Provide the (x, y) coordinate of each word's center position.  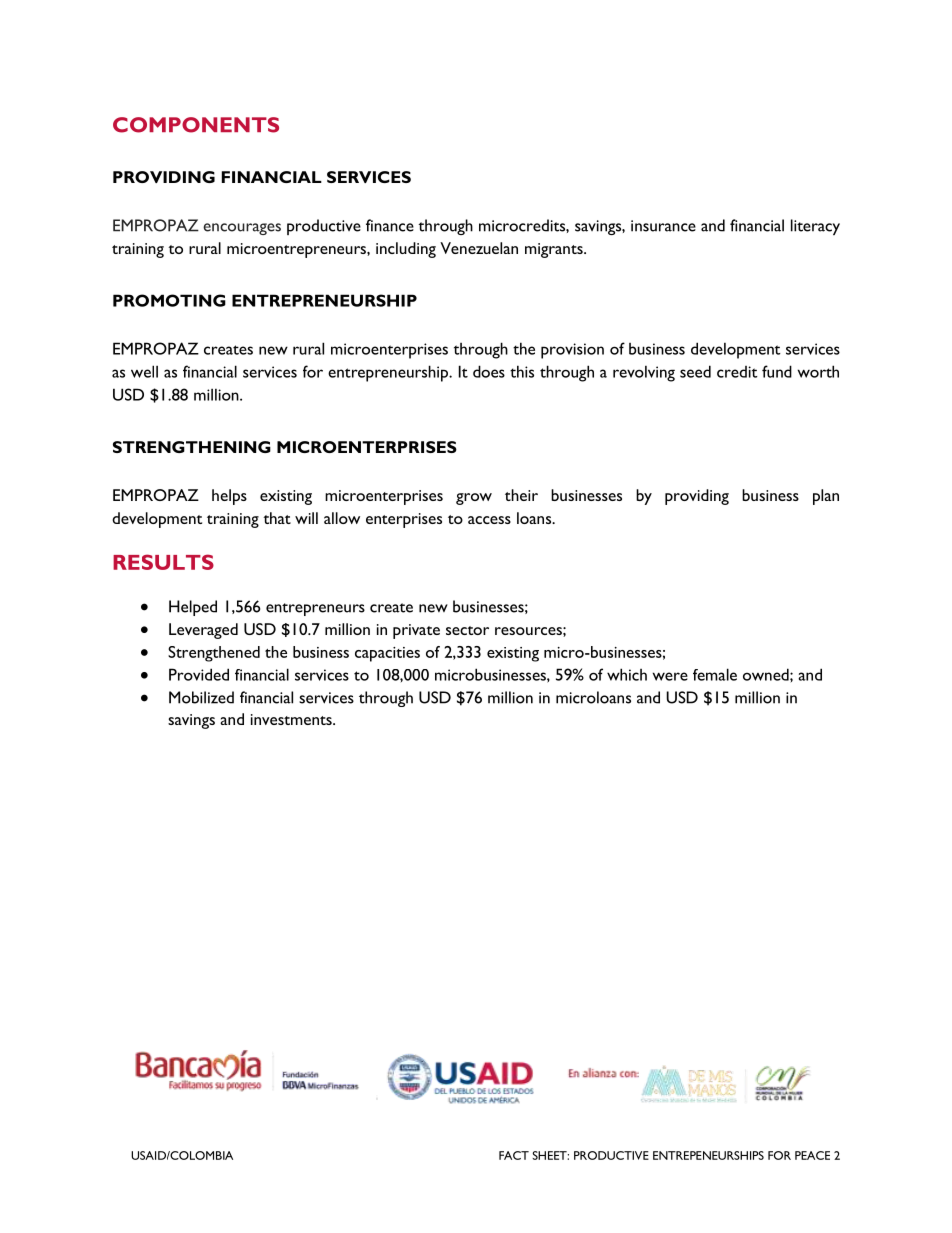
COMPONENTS (196, 125)
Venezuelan (479, 248)
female (715, 674)
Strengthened (214, 654)
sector (467, 630)
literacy (815, 227)
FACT (514, 1155)
